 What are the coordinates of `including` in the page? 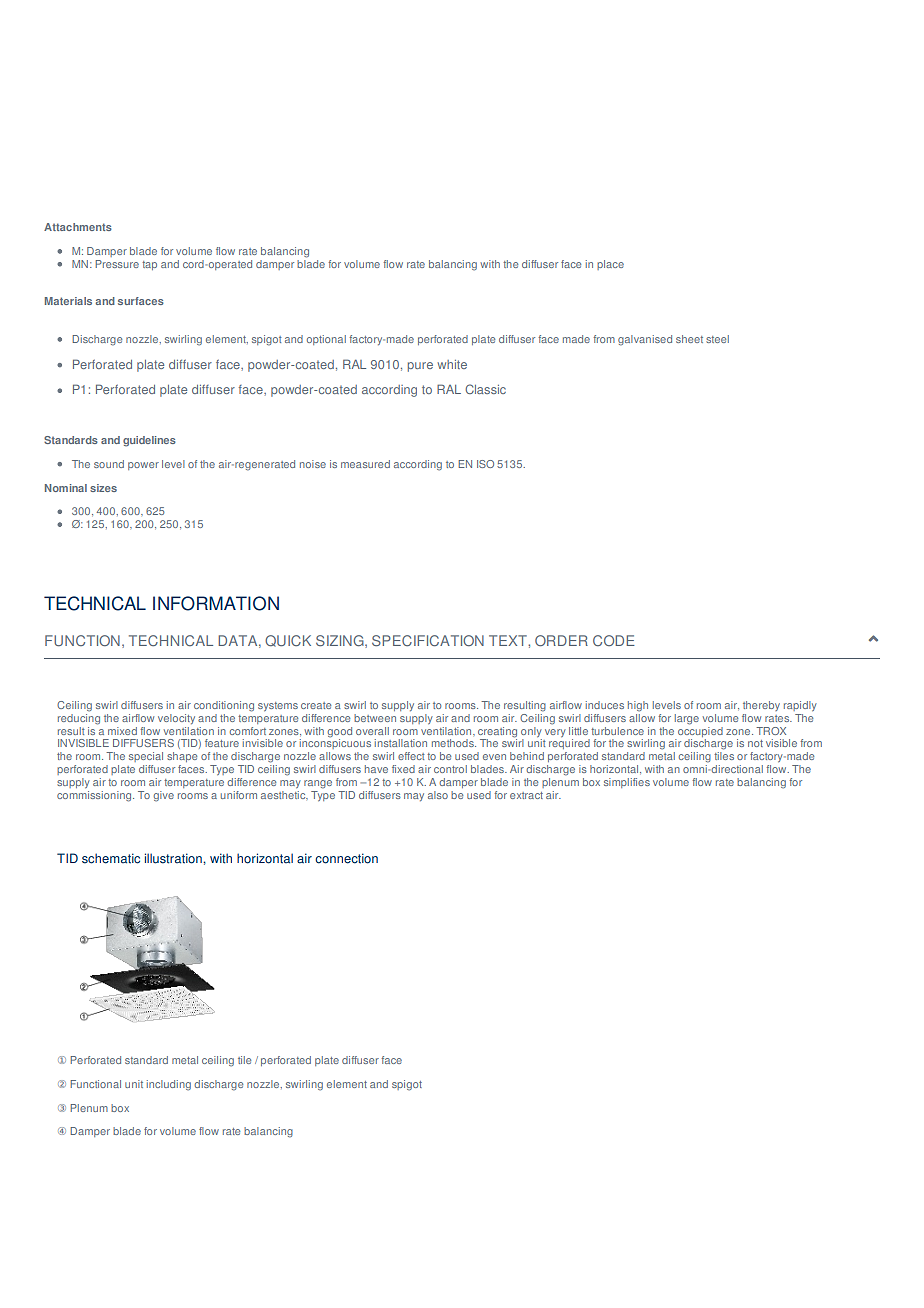 It's located at (169, 1085).
